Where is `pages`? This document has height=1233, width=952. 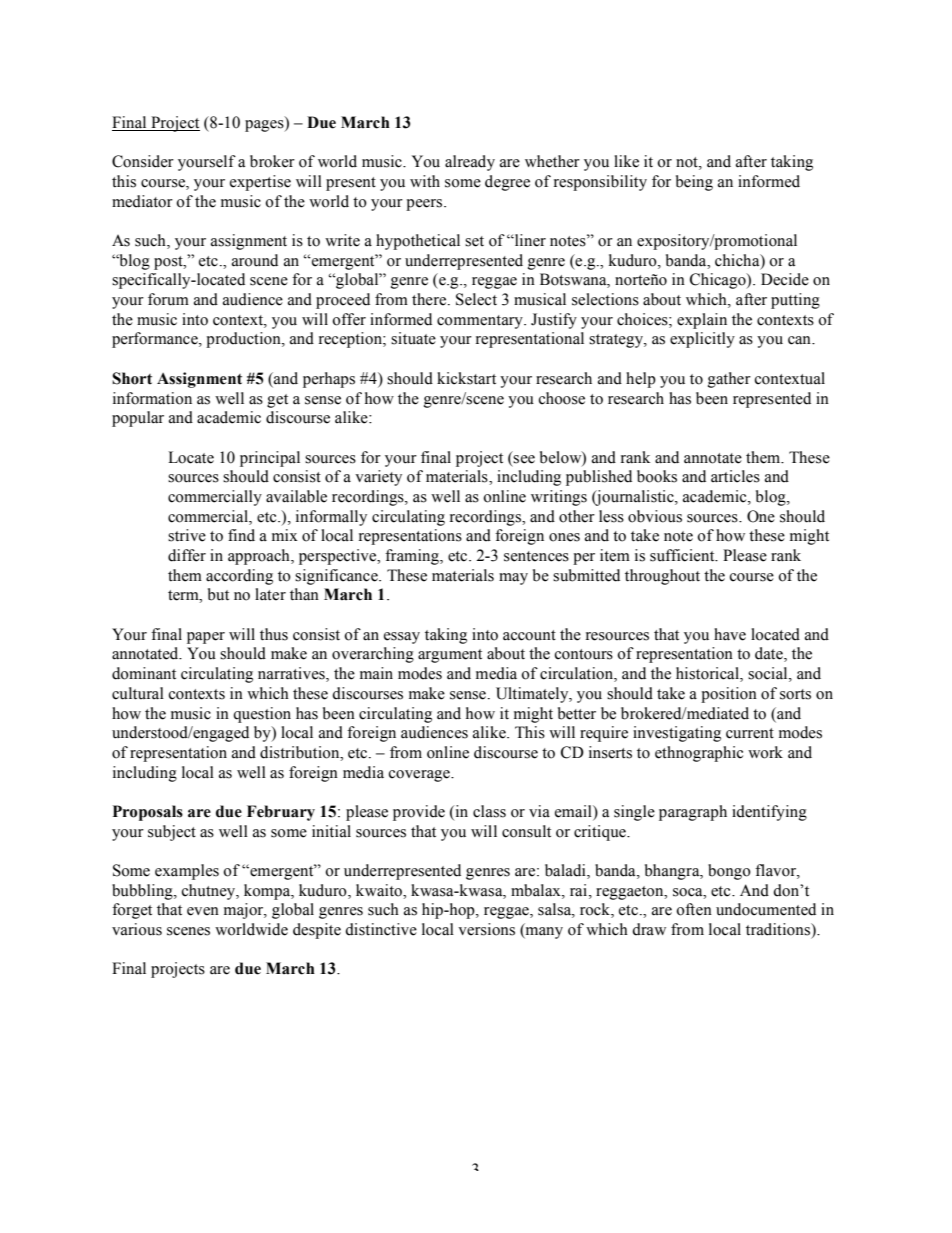
pages is located at coordinates (265, 126).
